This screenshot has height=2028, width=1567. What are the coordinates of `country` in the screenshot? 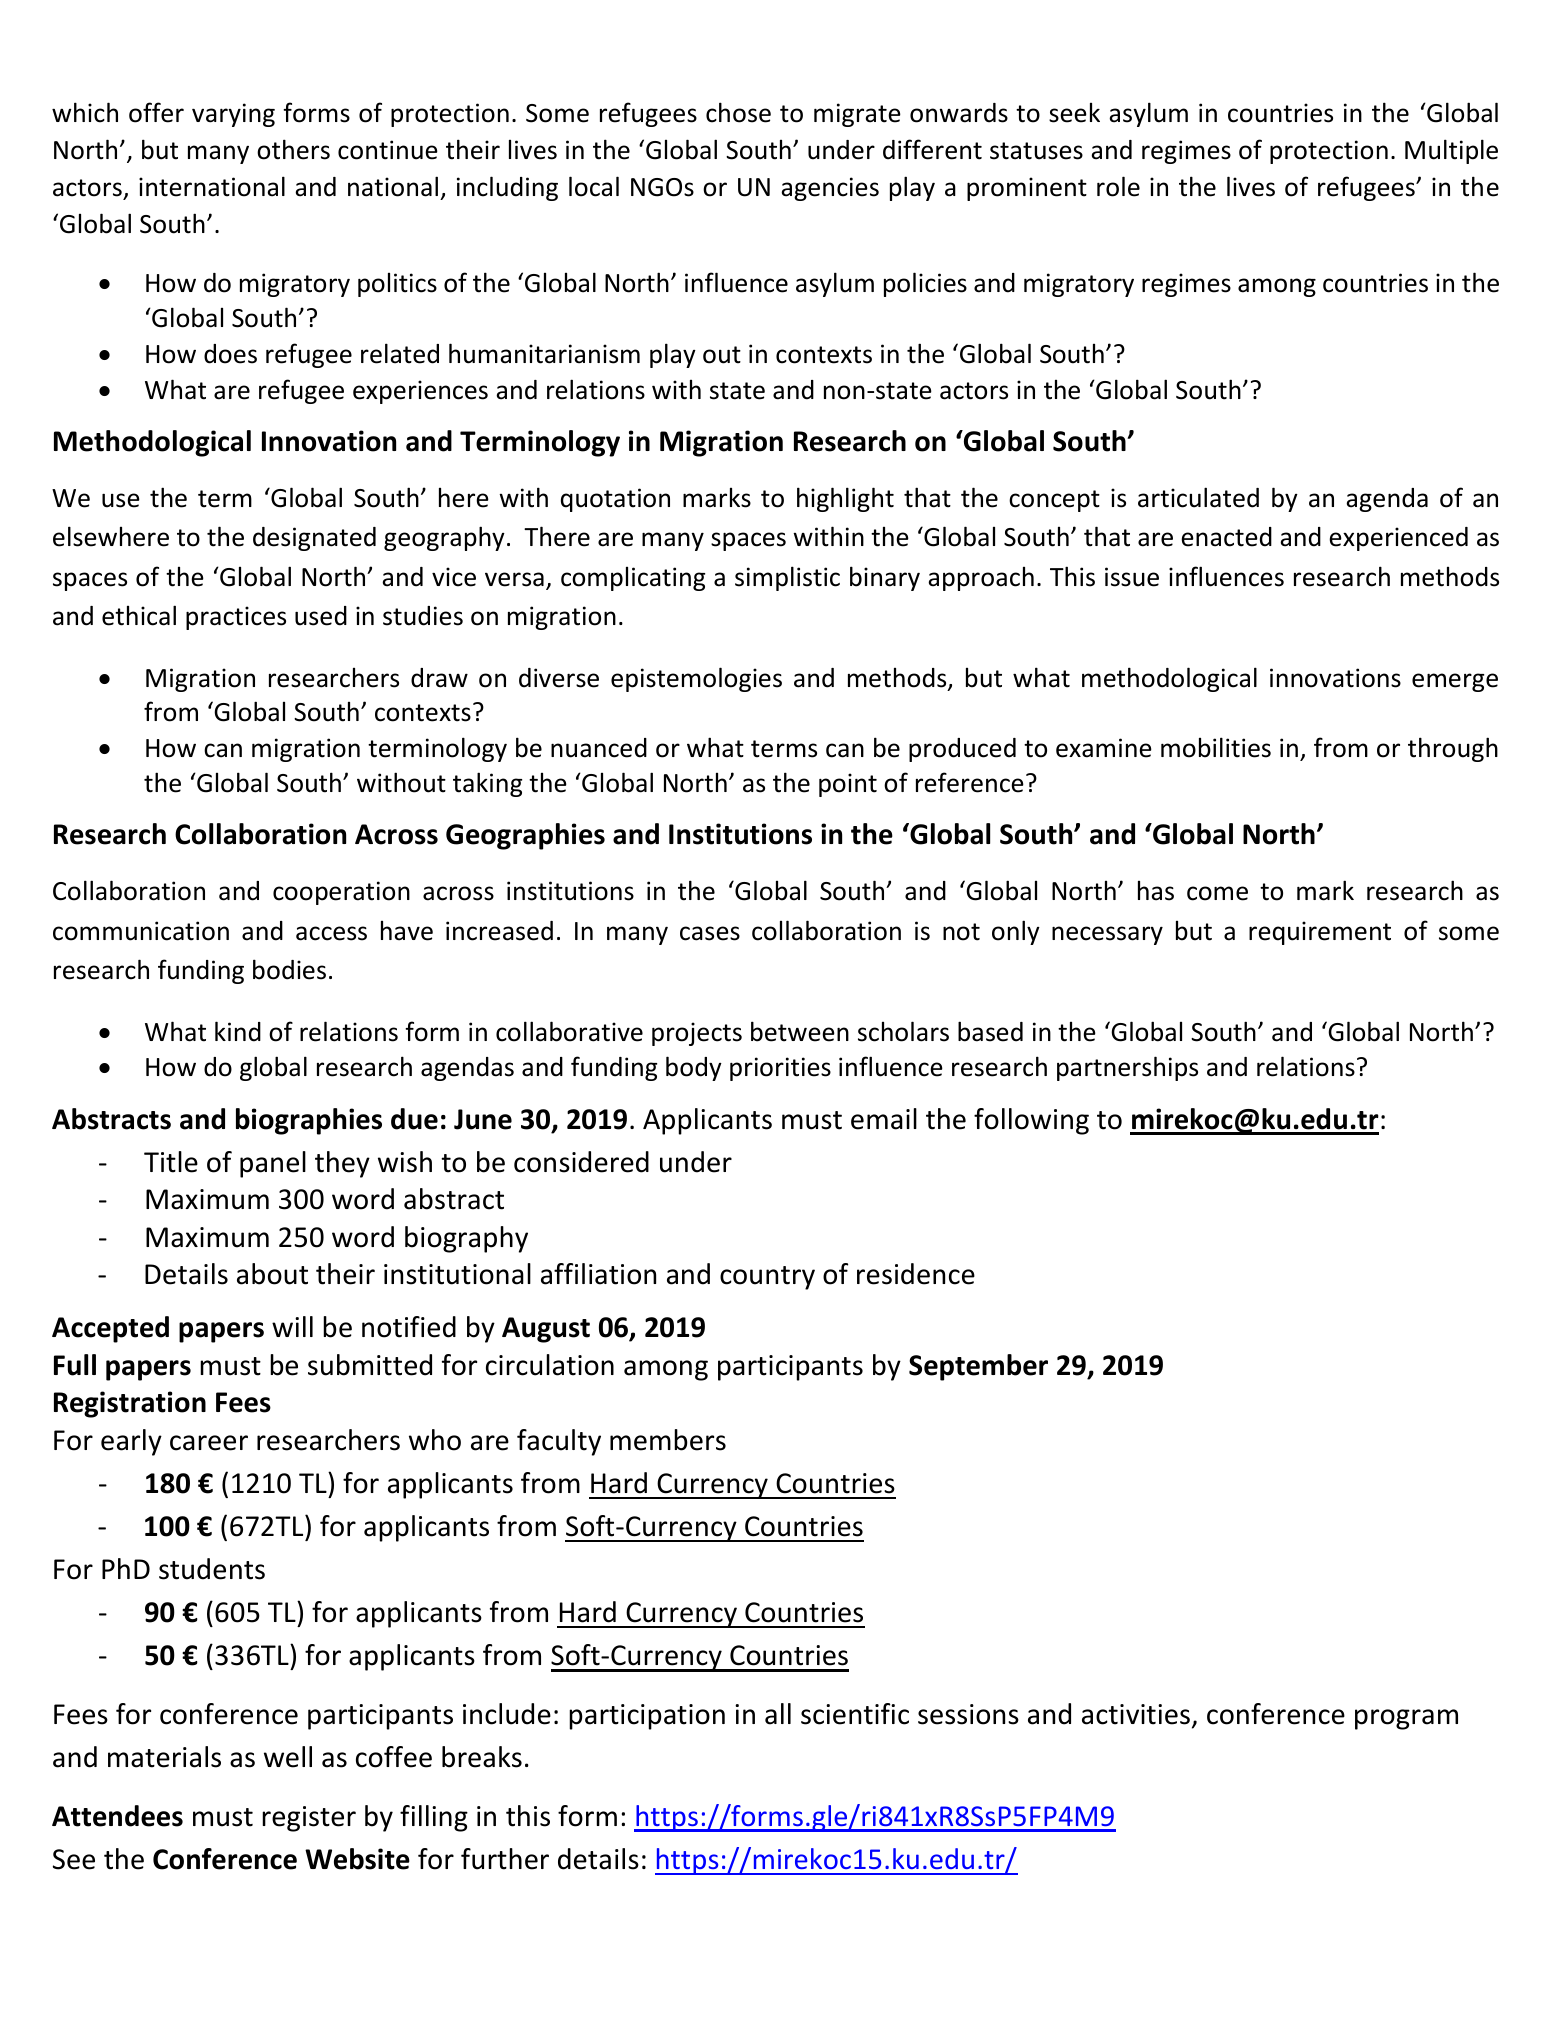 It's located at (767, 1278).
